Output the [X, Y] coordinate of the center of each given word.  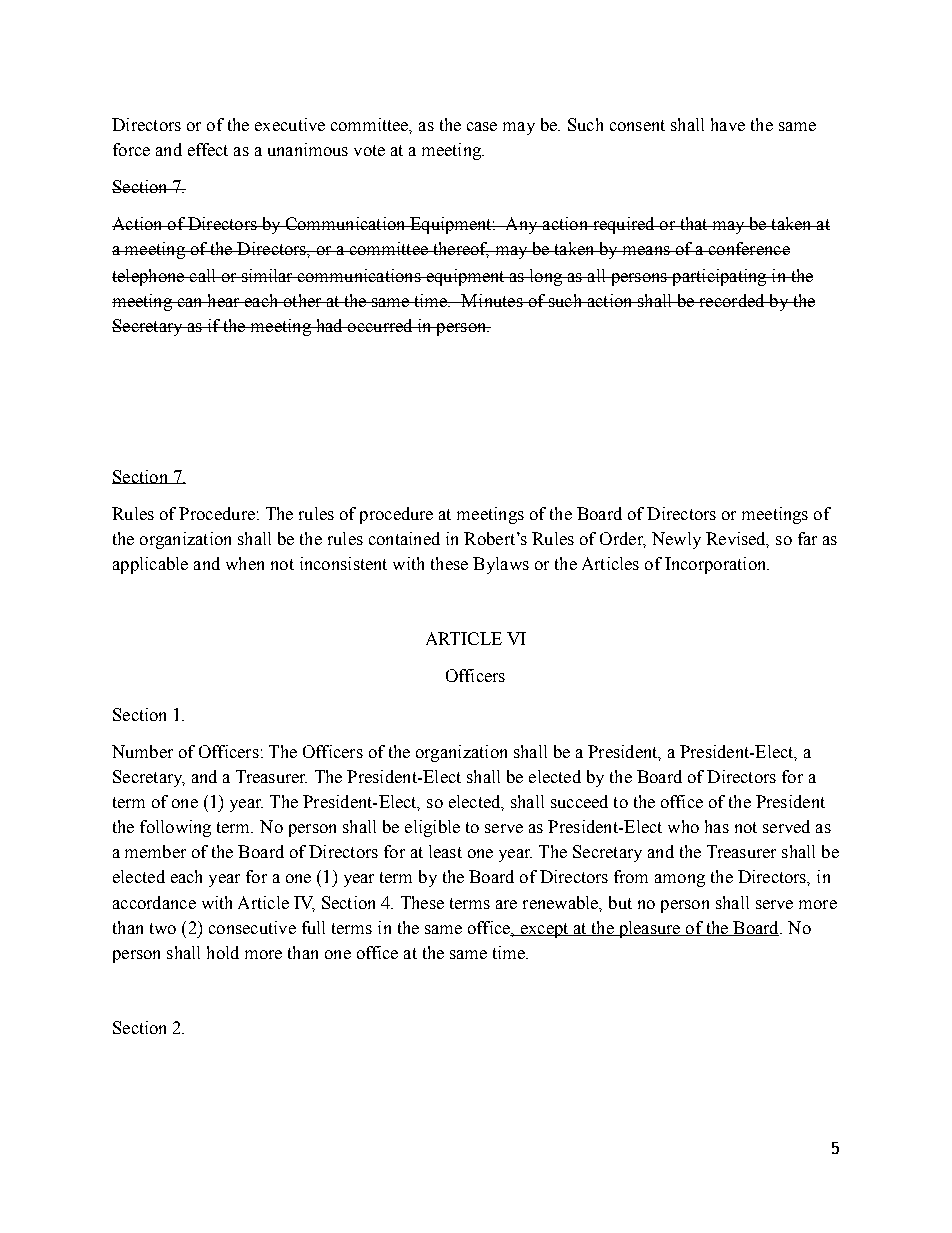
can [190, 302]
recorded [732, 300]
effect [208, 149]
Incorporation [717, 565]
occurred [380, 325]
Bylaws [501, 565]
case [482, 126]
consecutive [252, 927]
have [728, 124]
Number [142, 751]
